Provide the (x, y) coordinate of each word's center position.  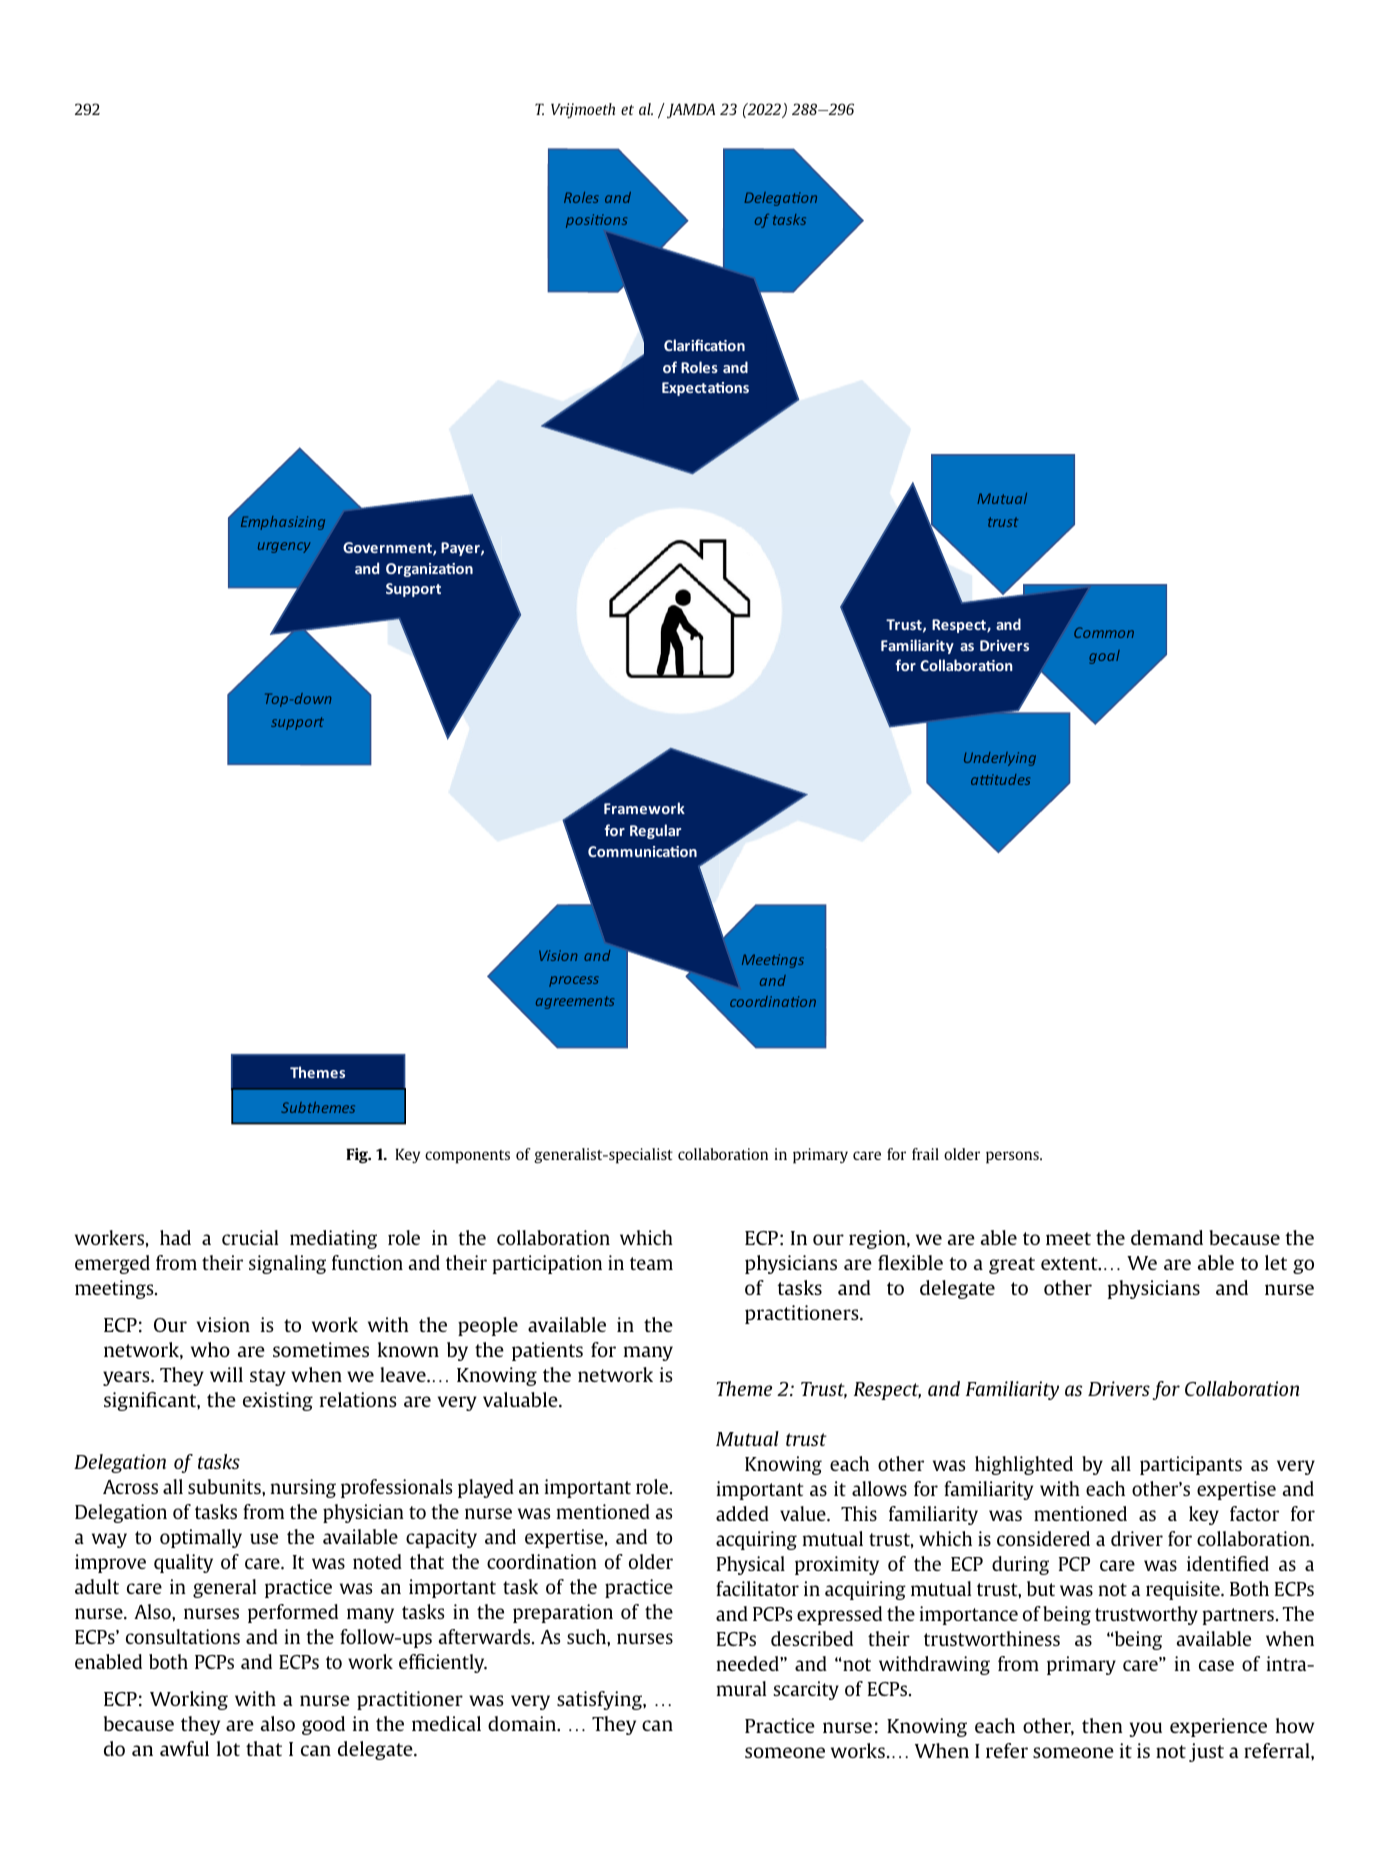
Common (1104, 632)
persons (1013, 1157)
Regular (655, 831)
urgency (284, 547)
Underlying (1000, 759)
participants (1191, 1465)
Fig (358, 1156)
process (574, 981)
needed (749, 1663)
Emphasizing (283, 523)
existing (278, 1401)
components (467, 1157)
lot (228, 1748)
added (742, 1513)
